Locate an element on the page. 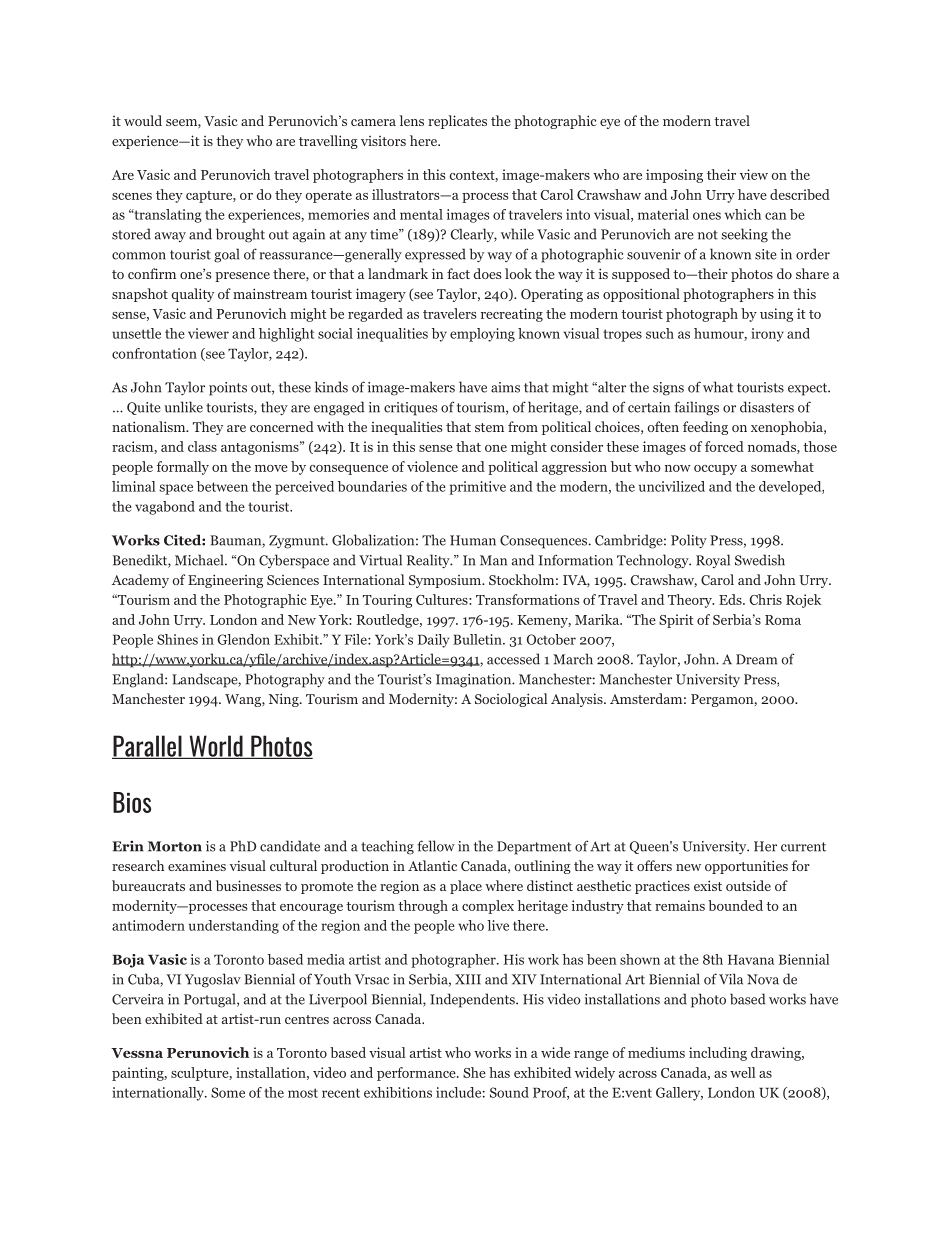  class is located at coordinates (202, 446).
